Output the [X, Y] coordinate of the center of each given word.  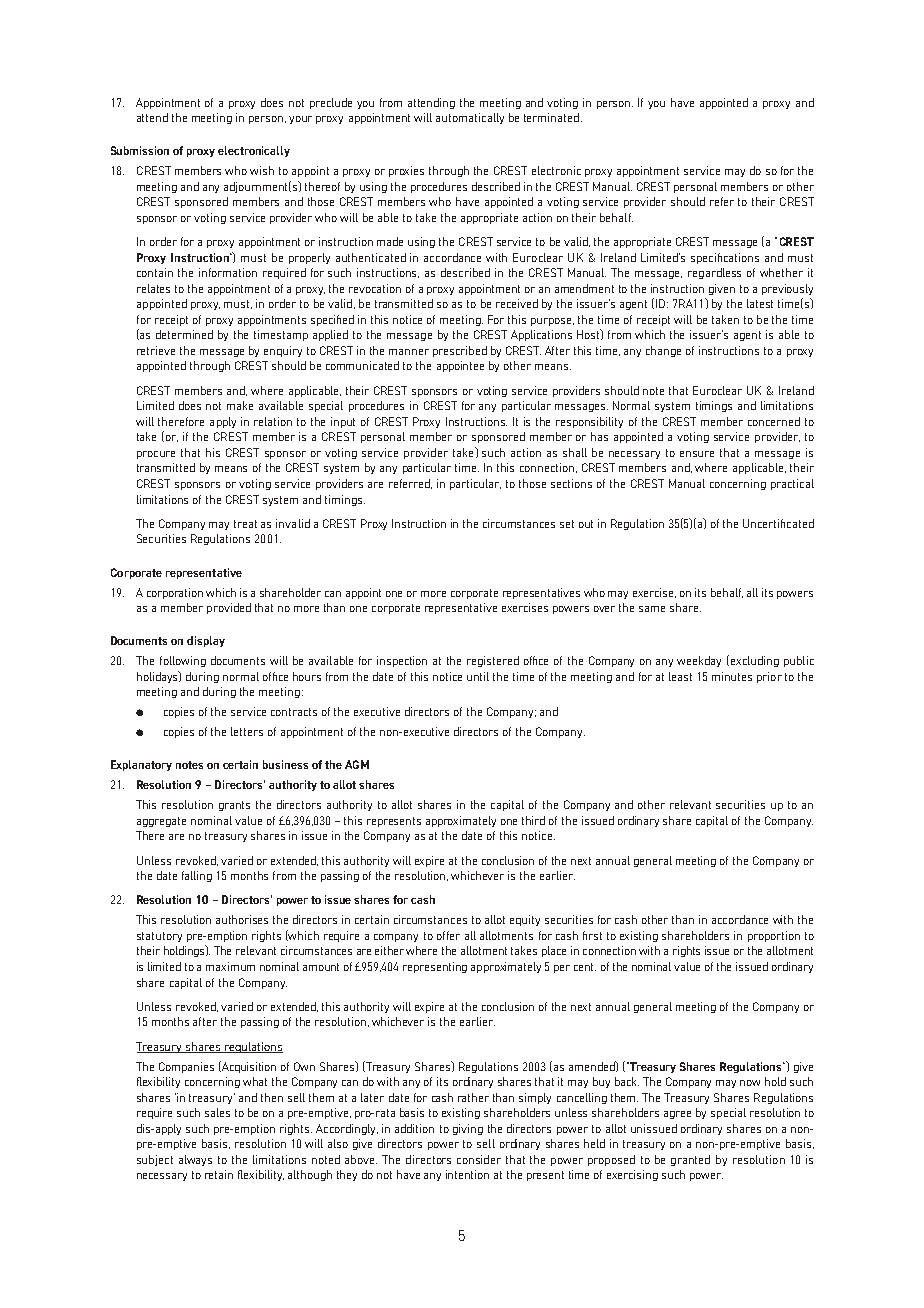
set [567, 524]
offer [448, 935]
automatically [470, 118]
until [478, 676]
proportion [774, 936]
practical [792, 484]
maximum [230, 966]
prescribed [460, 351]
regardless [714, 273]
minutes [732, 676]
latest [760, 303]
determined [184, 334]
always [195, 1160]
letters [247, 731]
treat [245, 524]
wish [262, 170]
